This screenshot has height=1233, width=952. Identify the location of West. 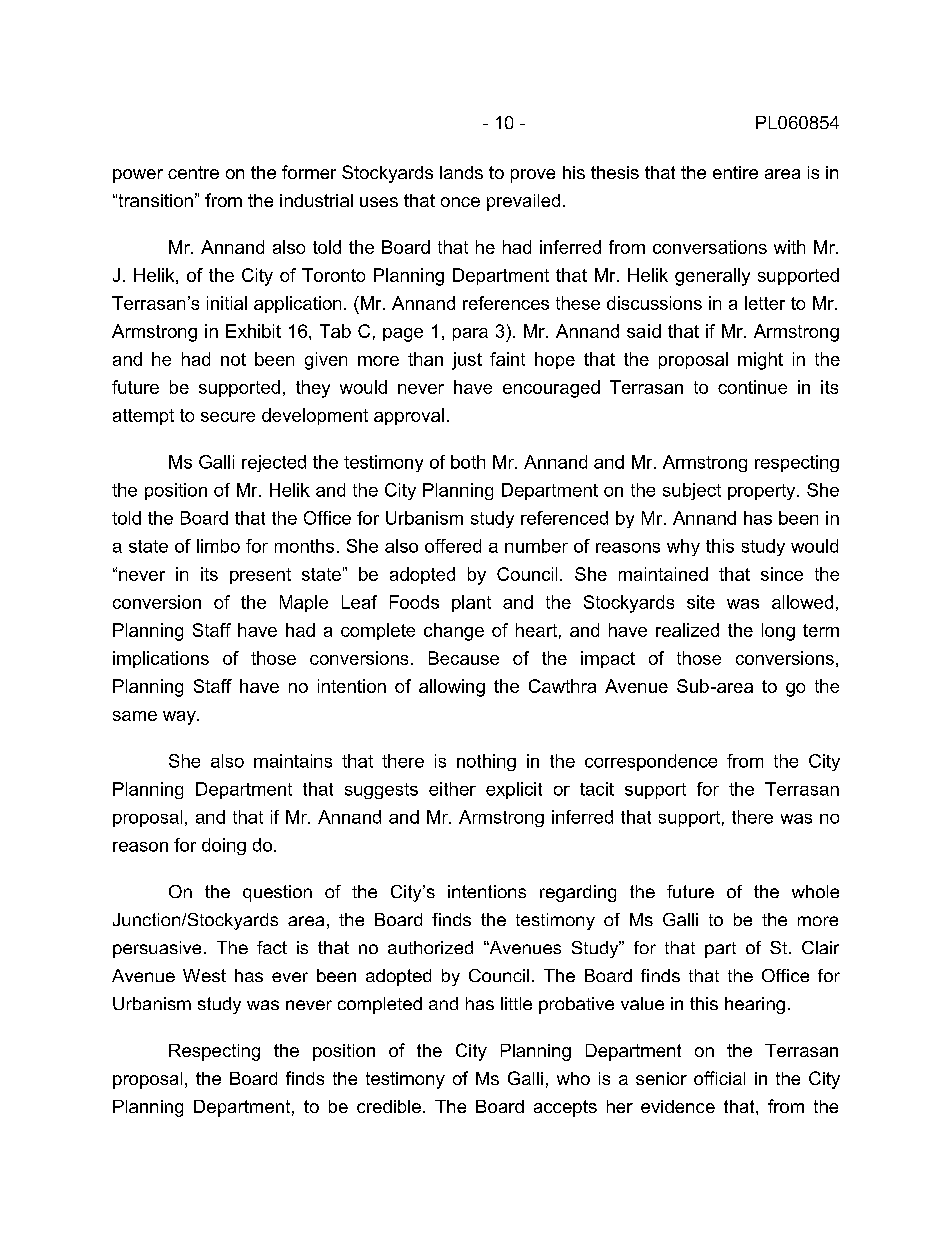
(204, 975).
